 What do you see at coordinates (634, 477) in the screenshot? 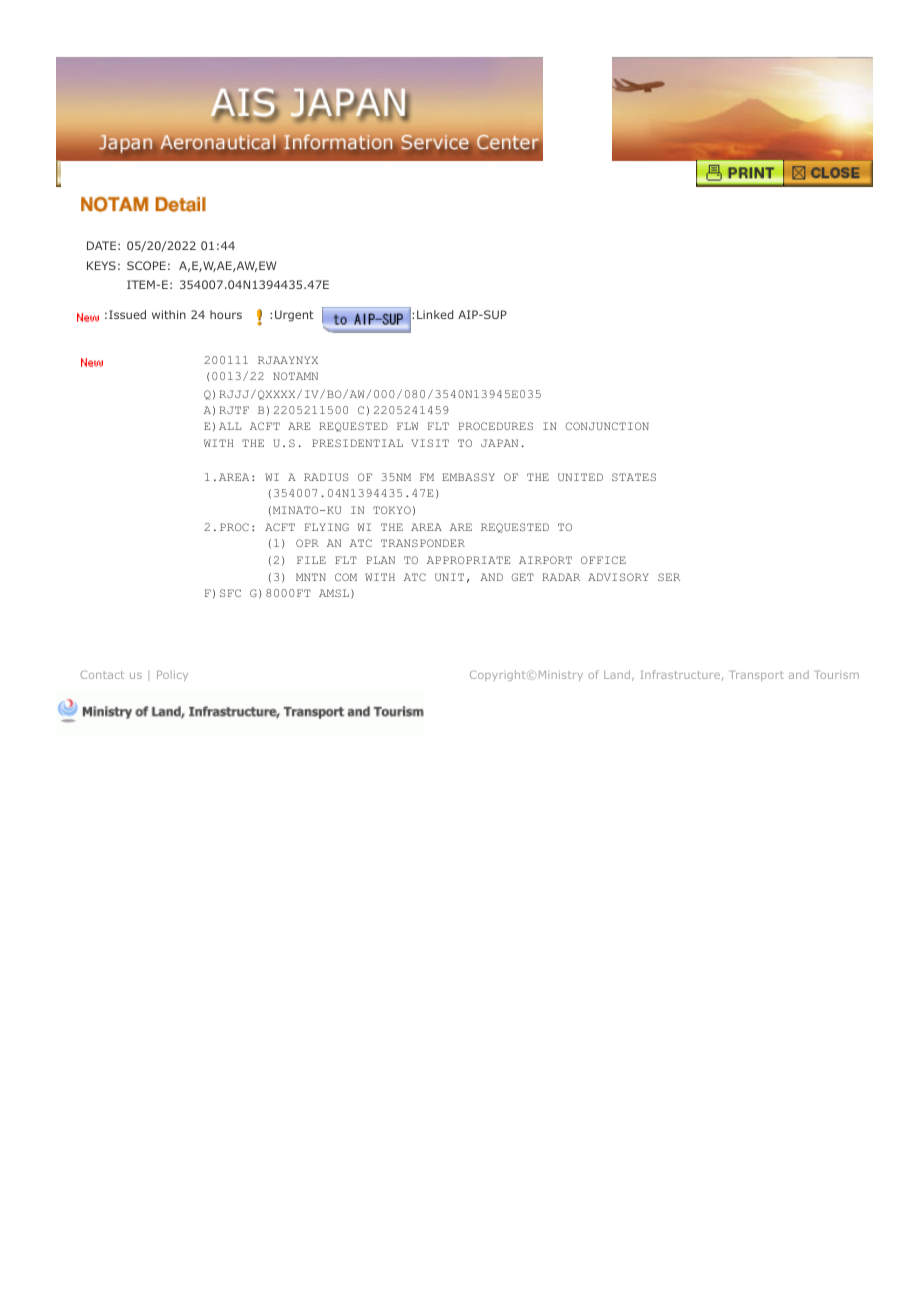
I see `STATES` at bounding box center [634, 477].
